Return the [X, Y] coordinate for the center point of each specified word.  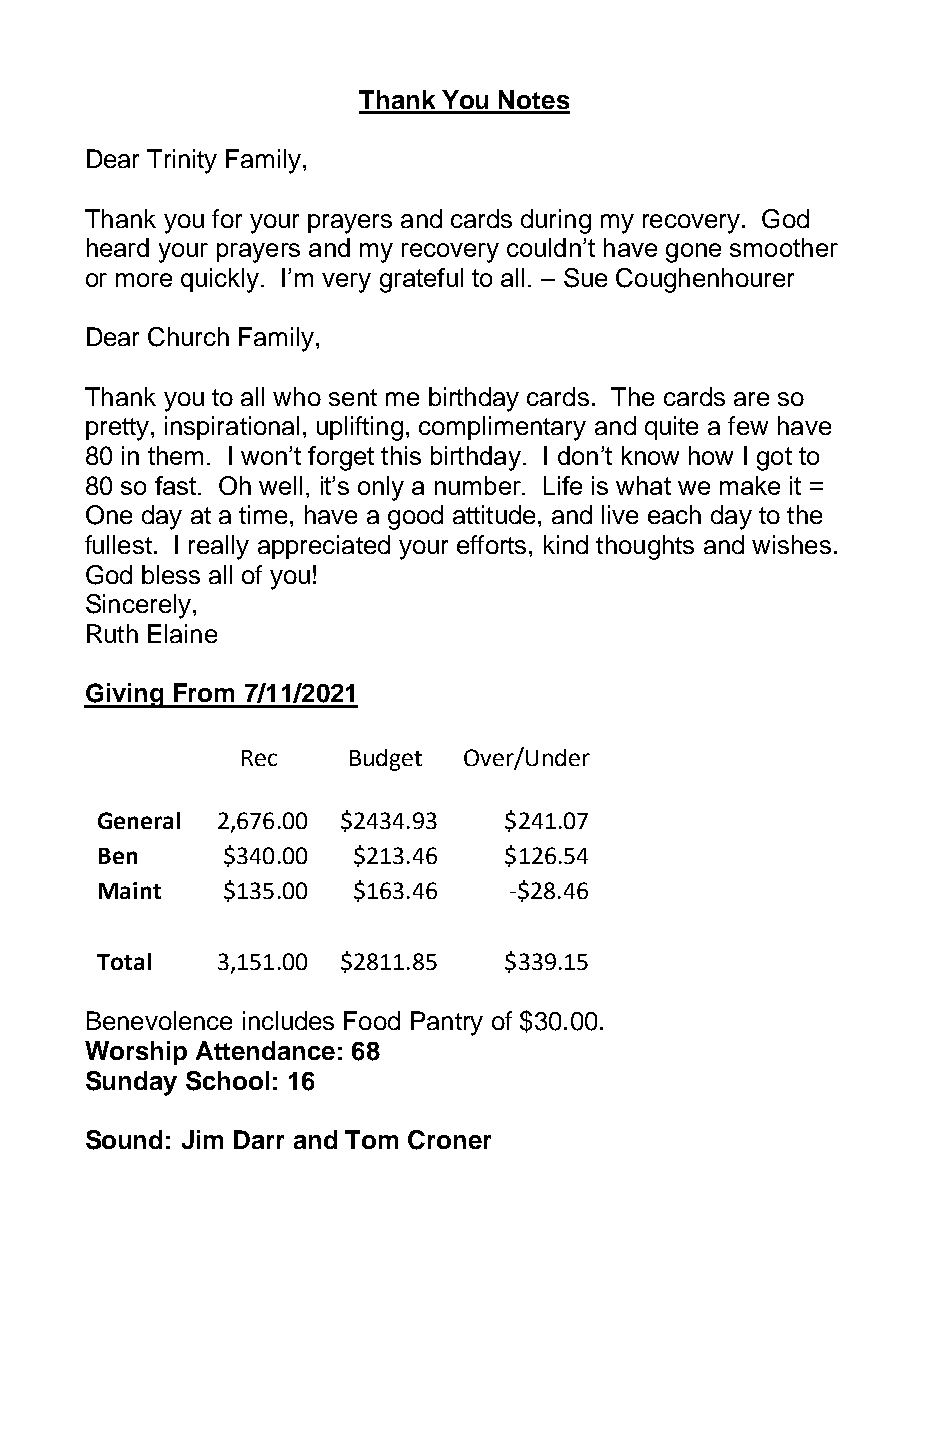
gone [693, 253]
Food [372, 1020]
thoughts [645, 547]
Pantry [447, 1023]
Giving [125, 695]
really [219, 547]
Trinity [182, 161]
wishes [791, 544]
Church [188, 337]
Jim [202, 1139]
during [556, 221]
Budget [386, 760]
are [751, 399]
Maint [130, 890]
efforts [491, 544]
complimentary [502, 428]
